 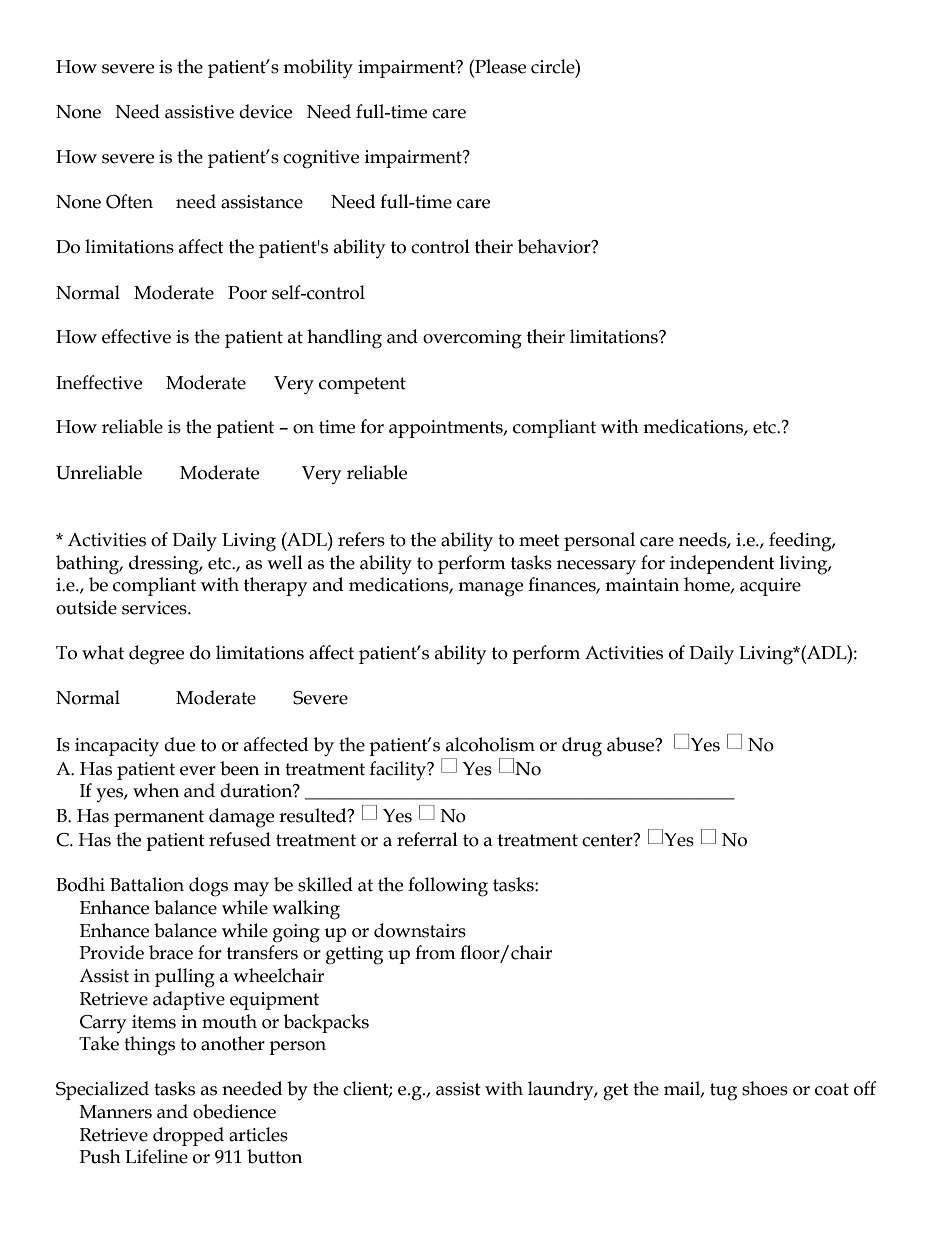 I want to click on acquire, so click(x=770, y=587).
